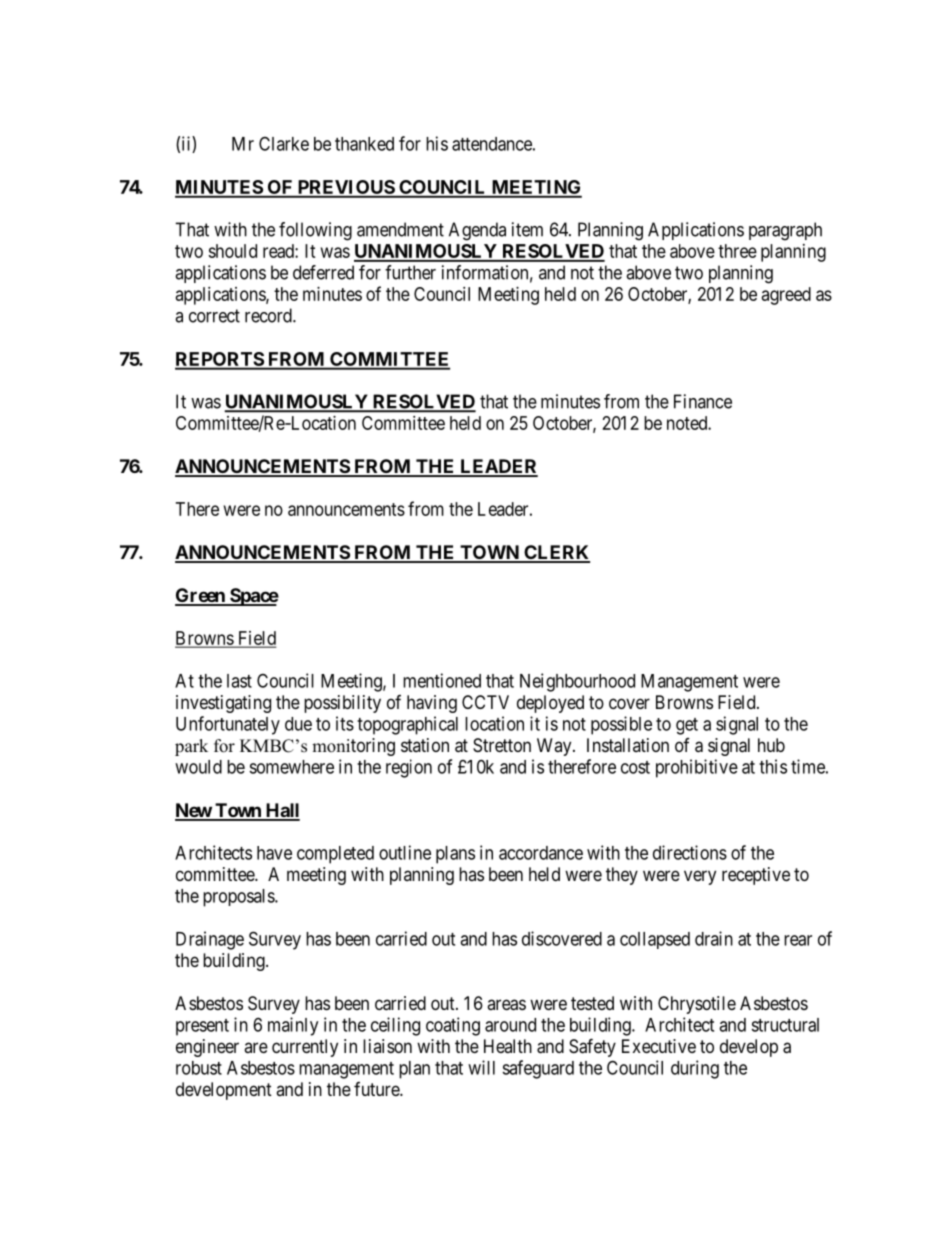  What do you see at coordinates (556, 553) in the screenshot?
I see `CLERK` at bounding box center [556, 553].
